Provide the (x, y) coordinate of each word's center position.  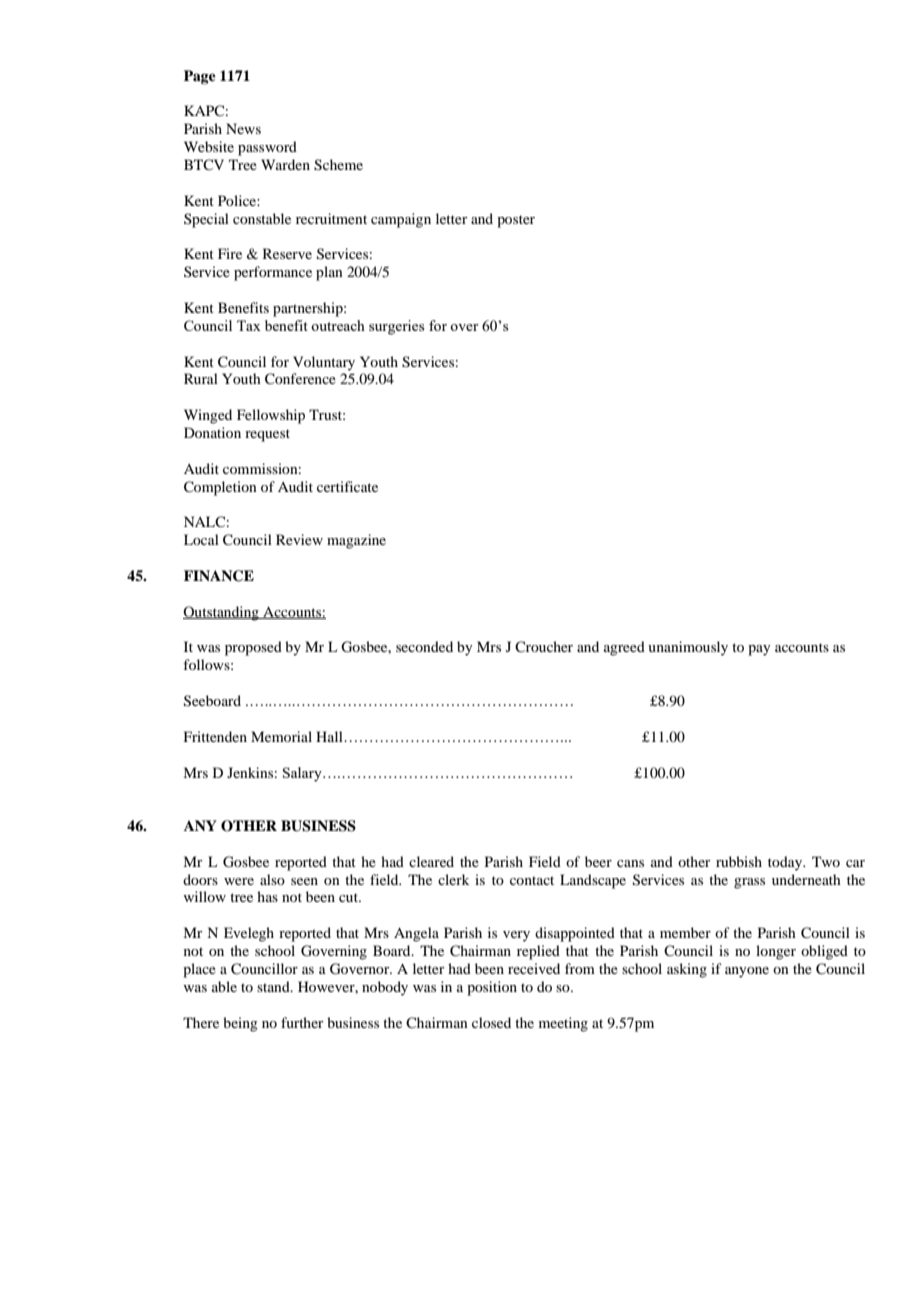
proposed (253, 648)
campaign (401, 220)
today (786, 863)
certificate (347, 486)
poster (516, 221)
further (302, 1022)
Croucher (544, 646)
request (267, 435)
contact (532, 880)
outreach (338, 325)
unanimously (688, 648)
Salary (303, 774)
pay (759, 650)
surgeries (396, 327)
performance (273, 273)
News (243, 128)
